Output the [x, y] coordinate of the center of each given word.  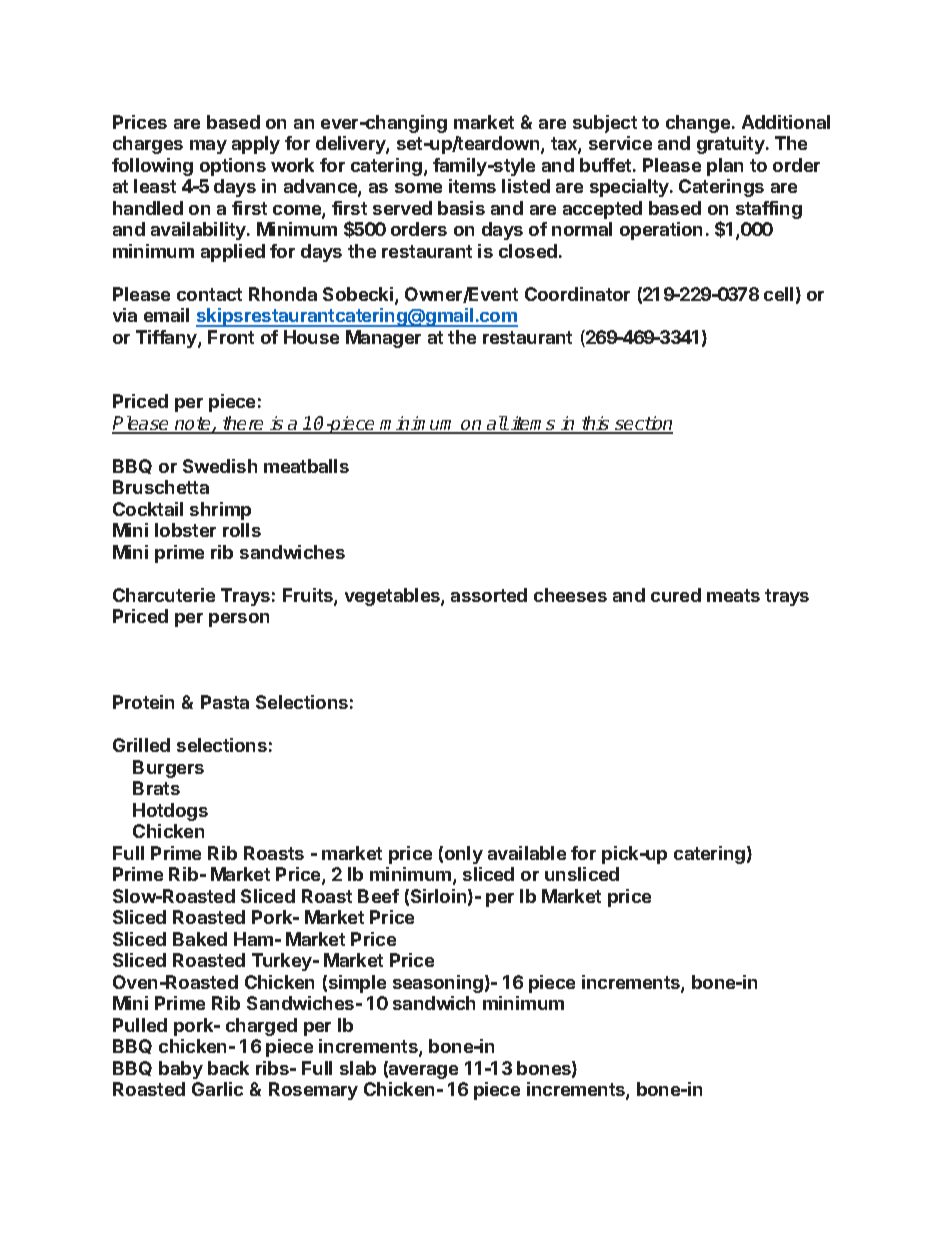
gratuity [732, 145]
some [418, 188]
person [239, 620]
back [228, 1068]
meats [733, 595]
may [208, 147]
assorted [489, 595]
